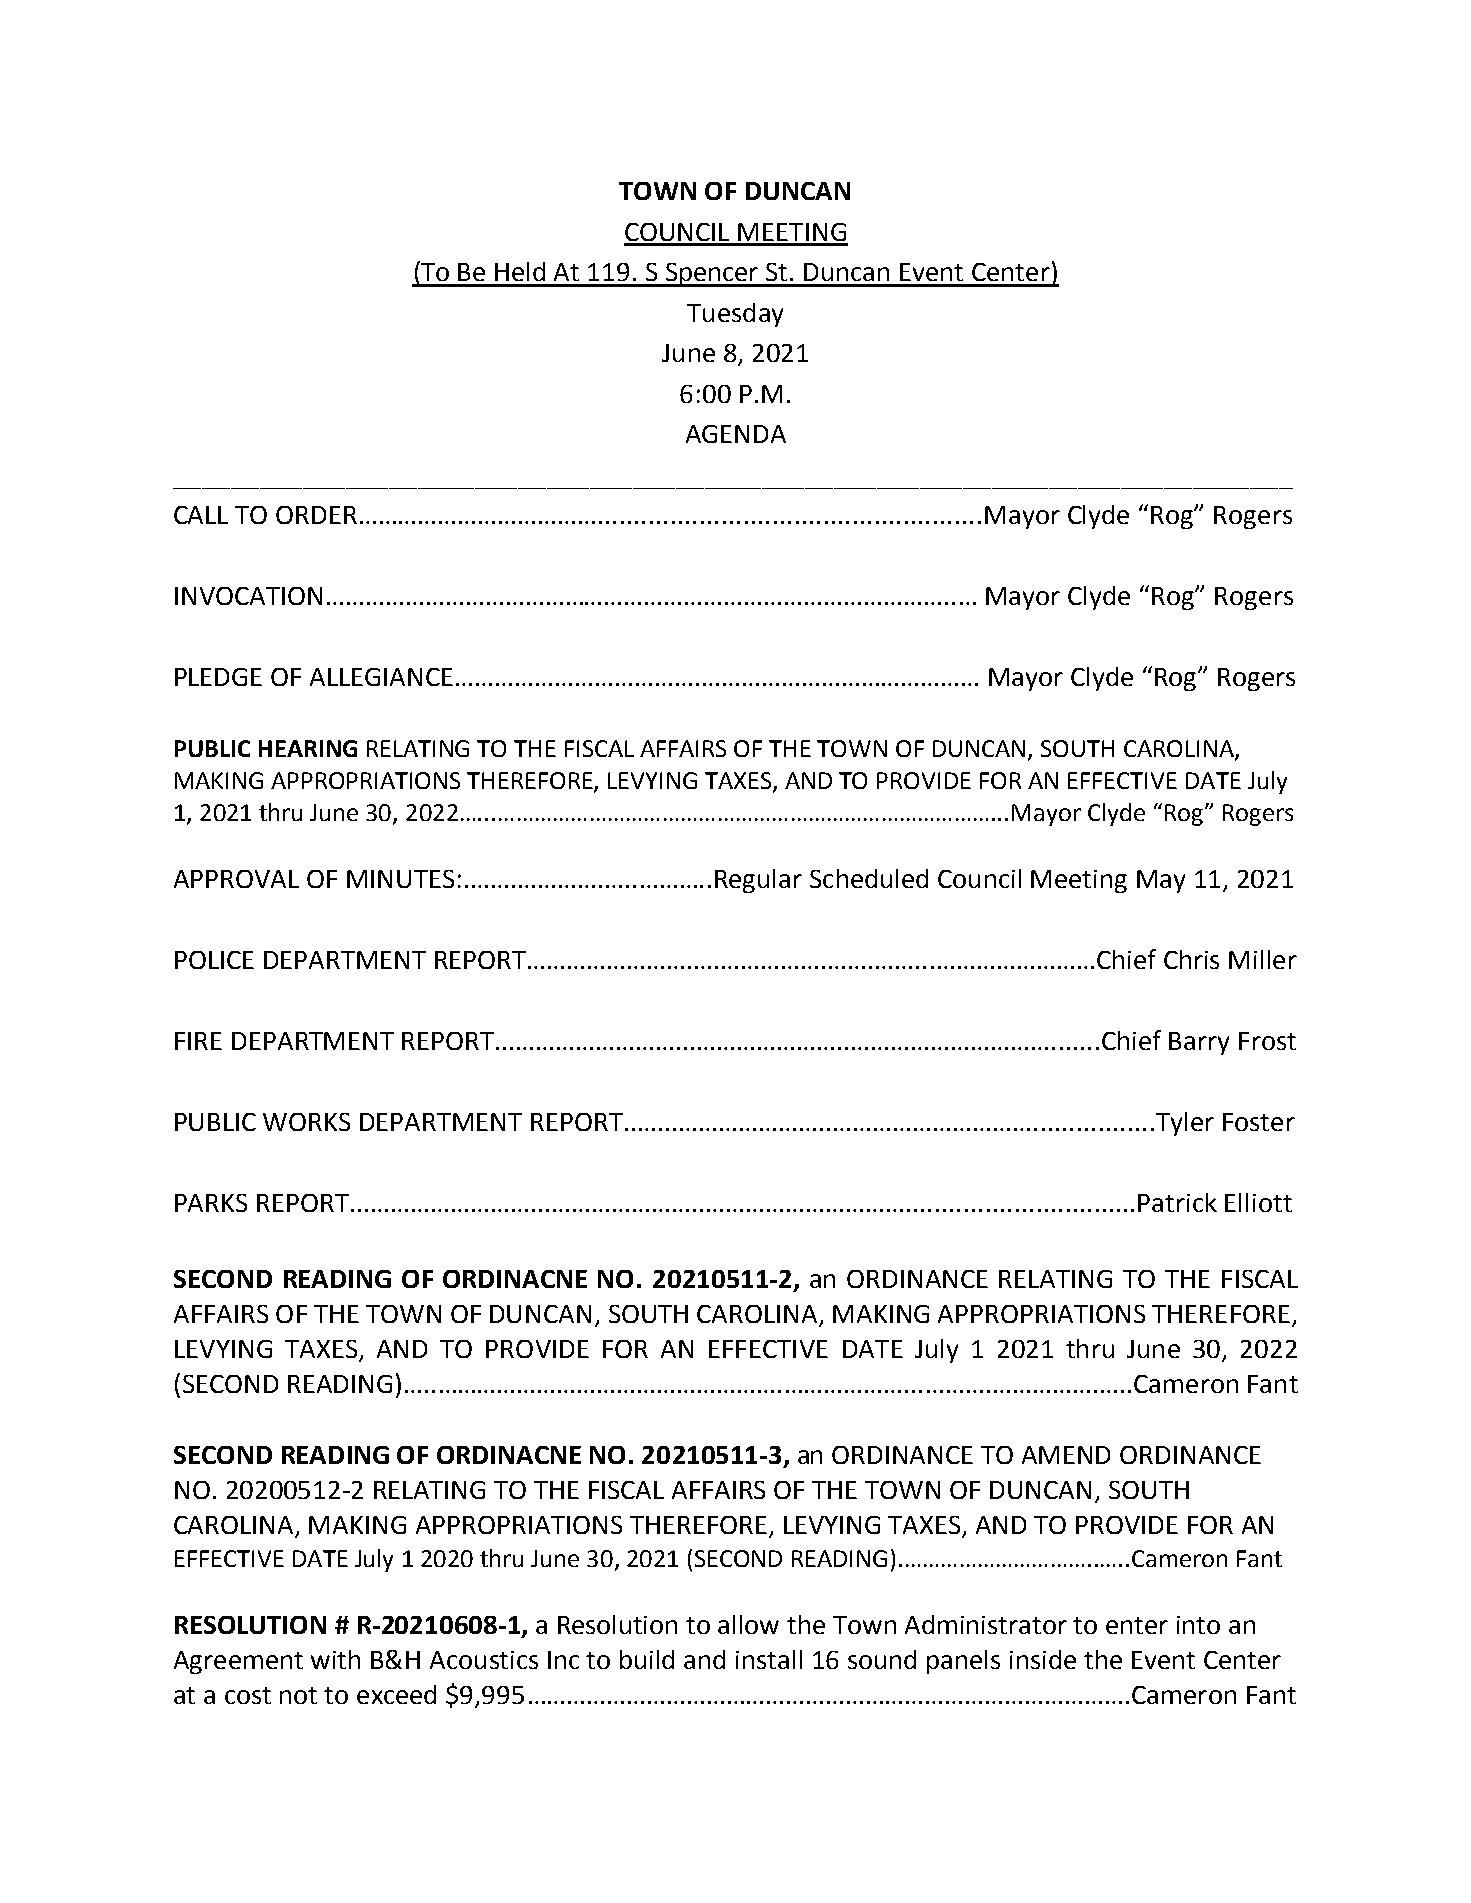 Image resolution: width=1471 pixels, height=1903 pixels. What do you see at coordinates (769, 1659) in the image?
I see `install` at bounding box center [769, 1659].
